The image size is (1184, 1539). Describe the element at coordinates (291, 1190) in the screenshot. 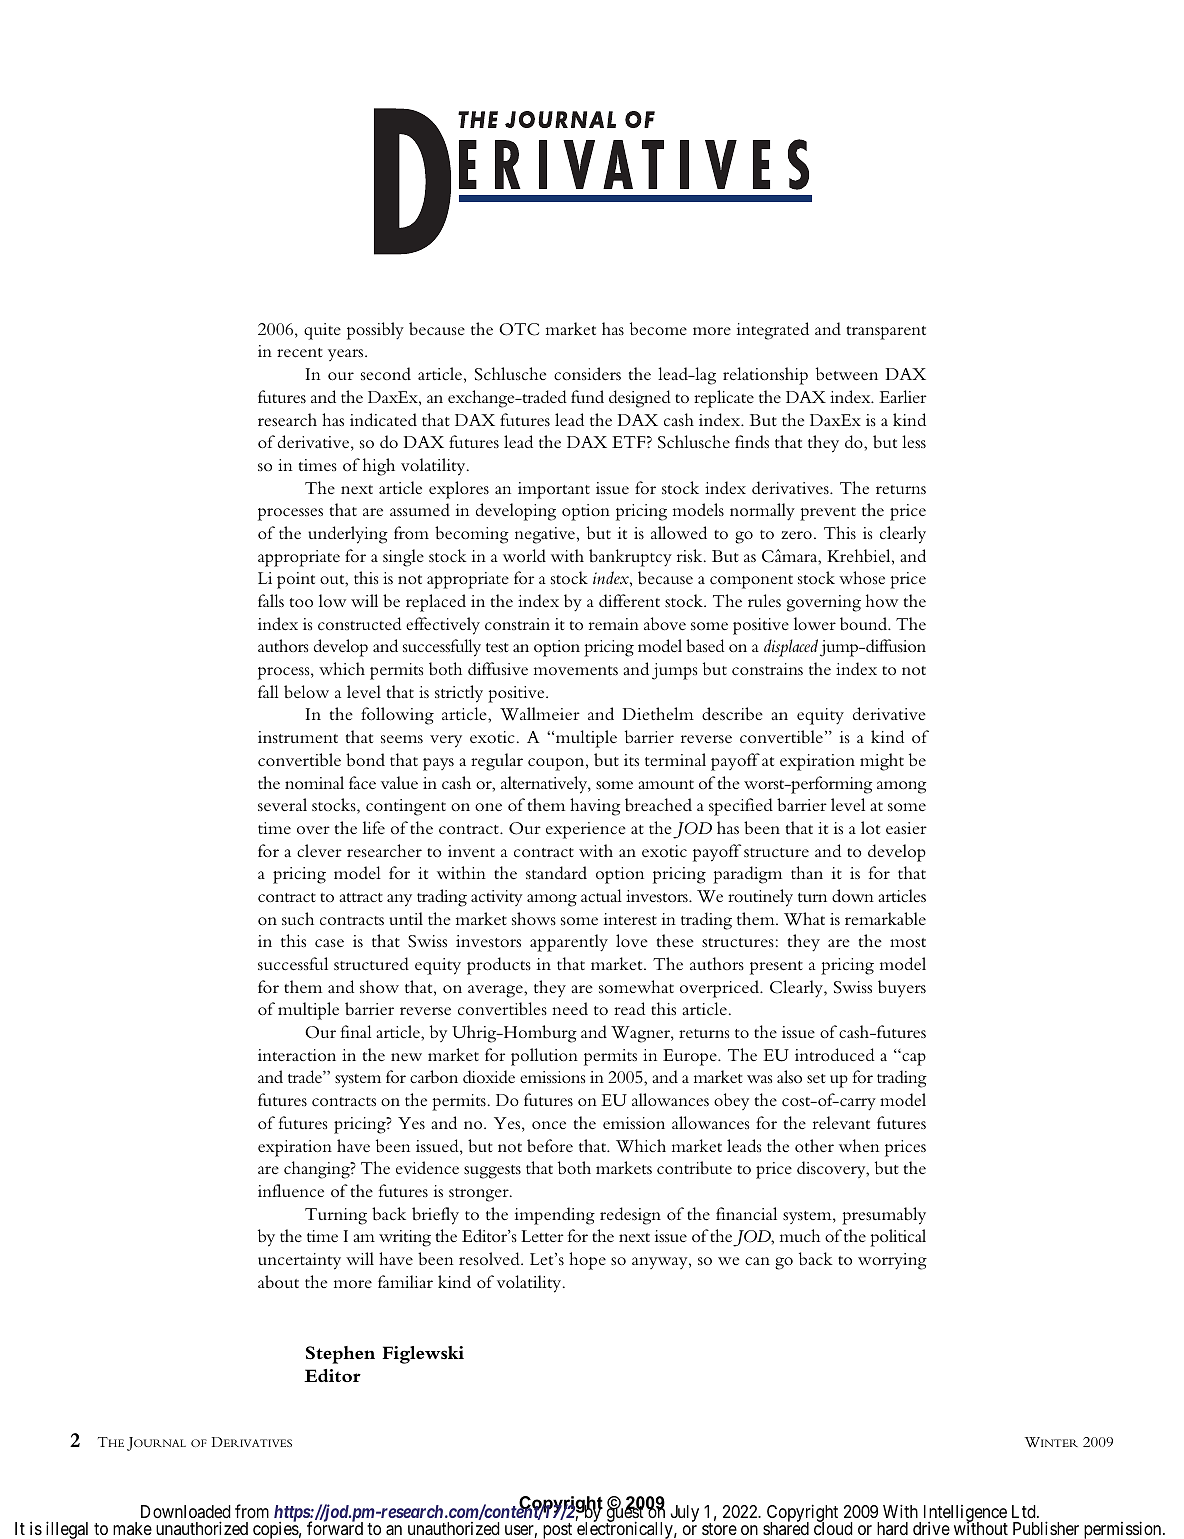

I see `influence` at that location.
